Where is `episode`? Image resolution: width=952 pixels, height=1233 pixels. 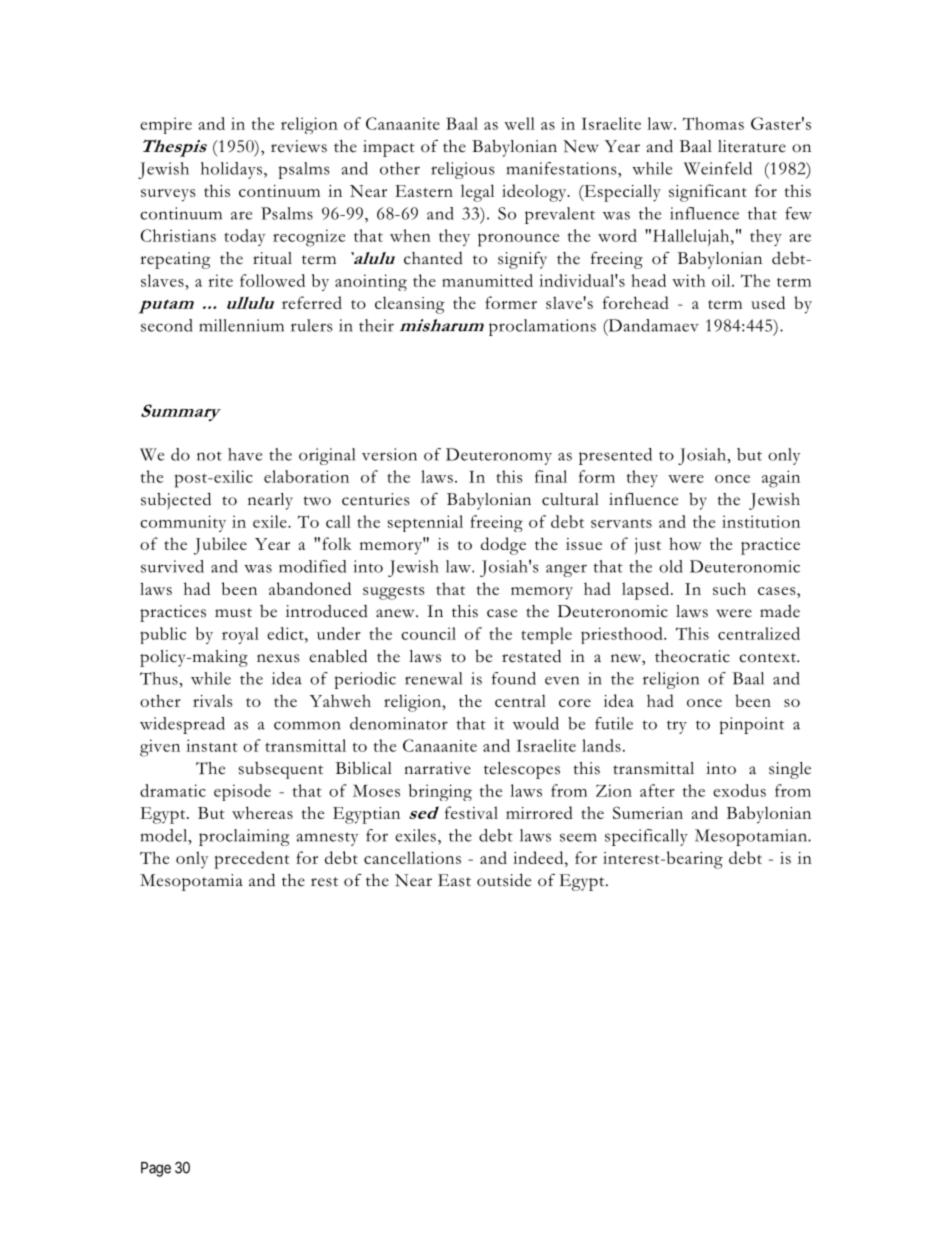
episode is located at coordinates (242, 792).
